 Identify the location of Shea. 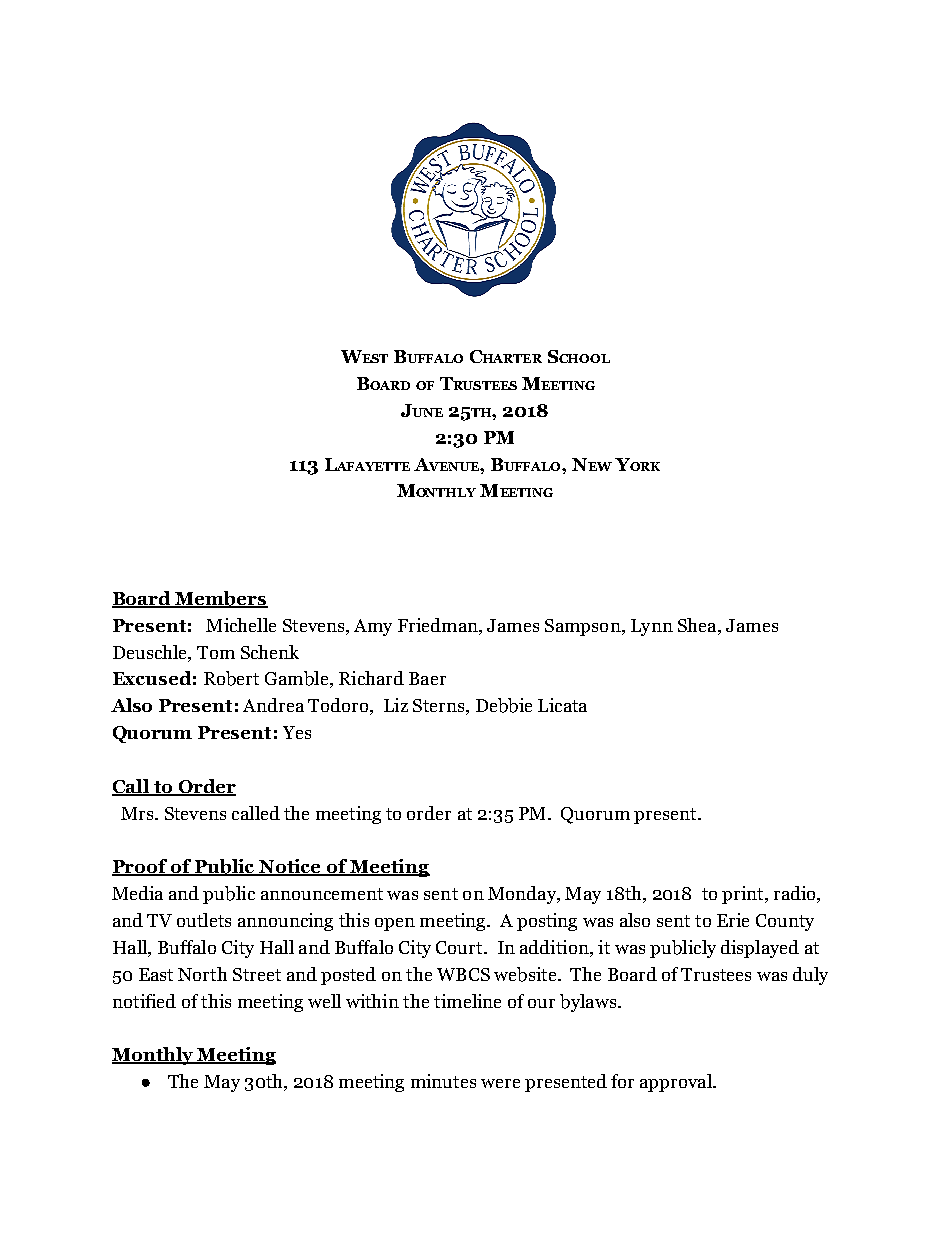
(698, 625).
